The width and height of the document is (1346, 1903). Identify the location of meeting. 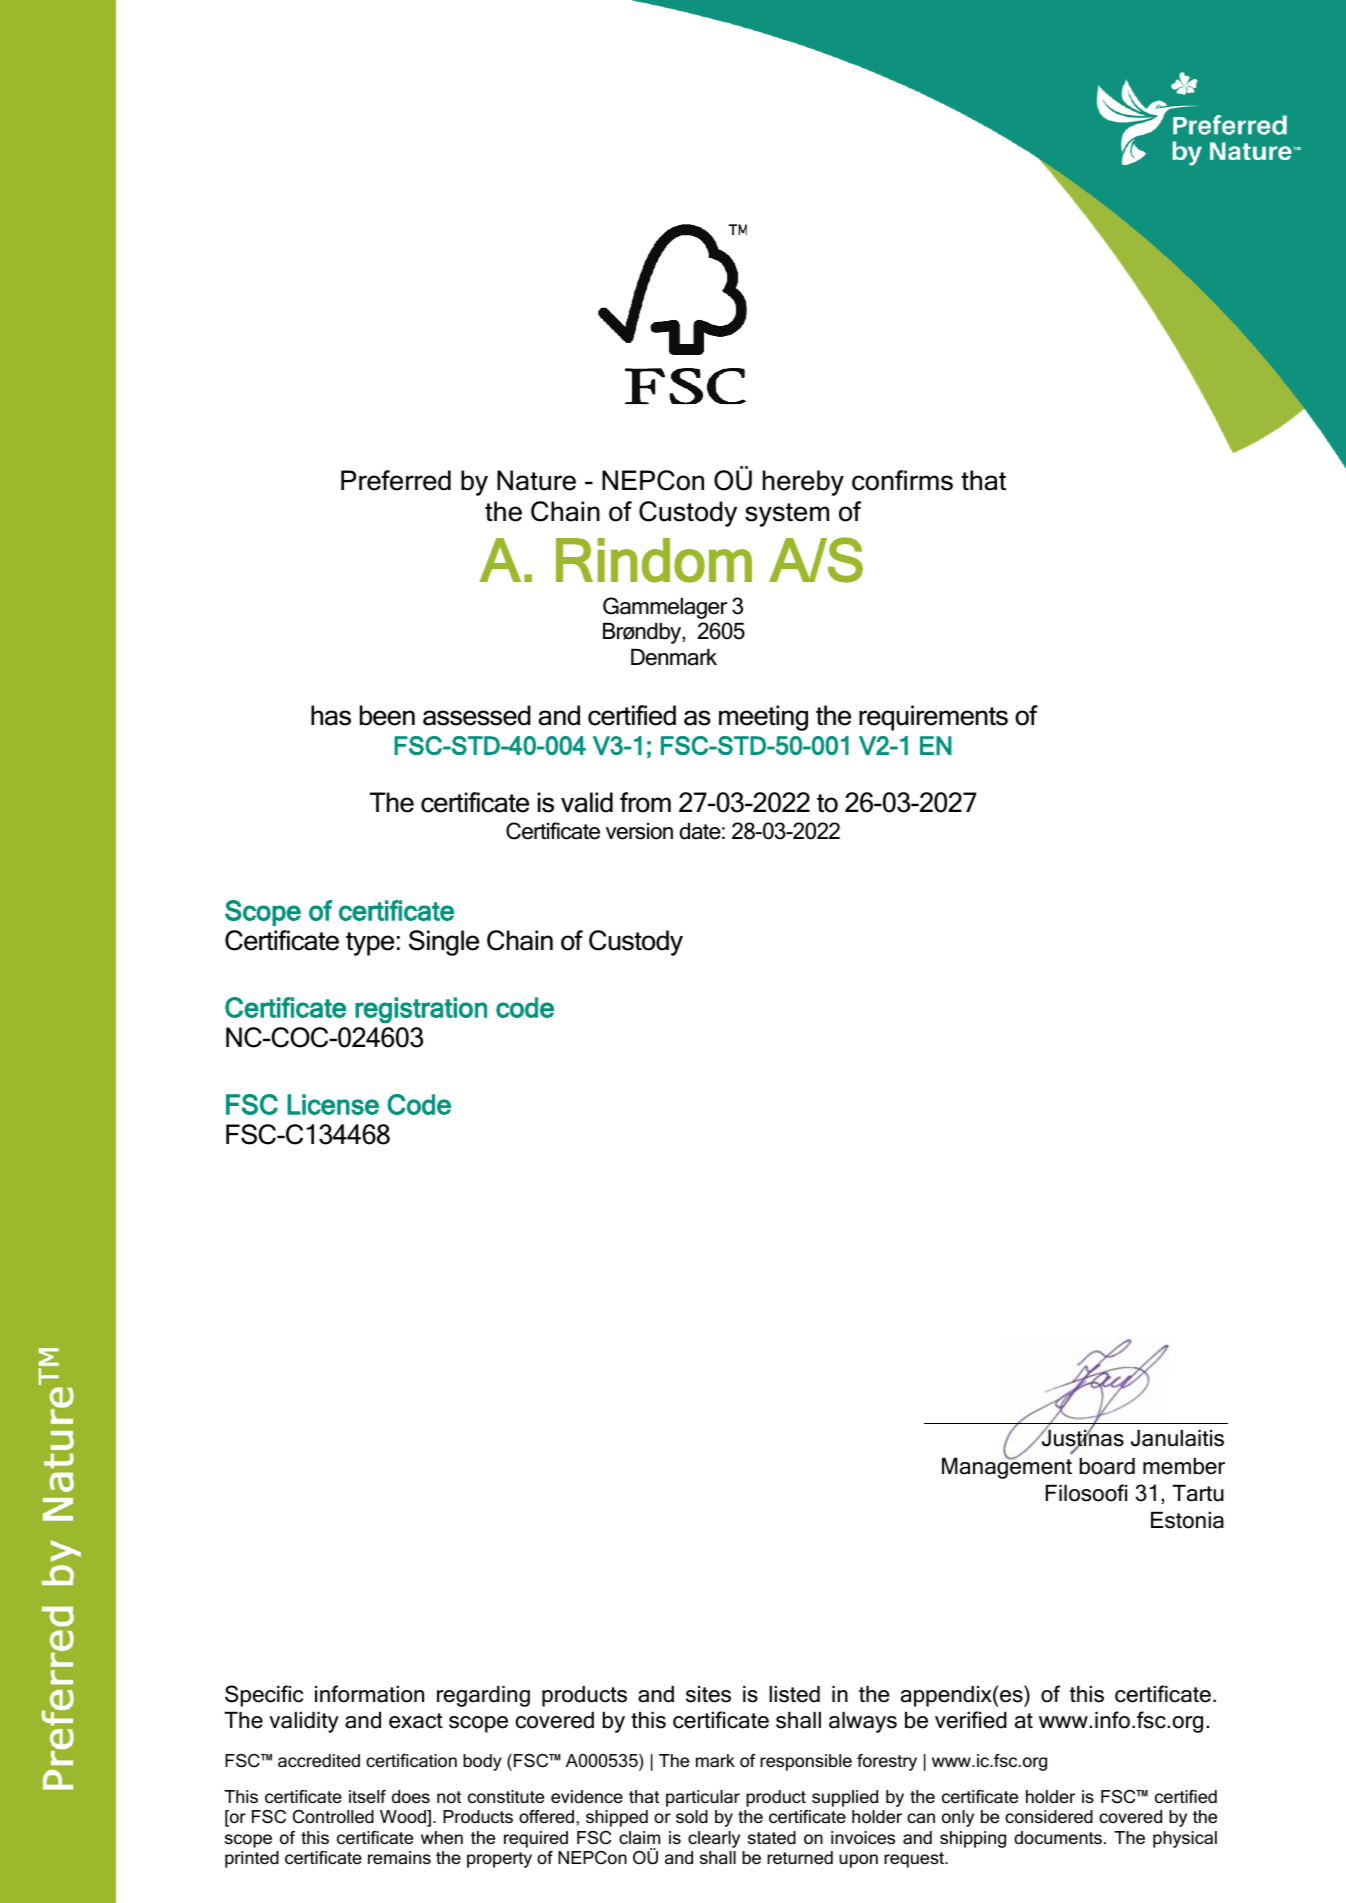
(763, 718).
